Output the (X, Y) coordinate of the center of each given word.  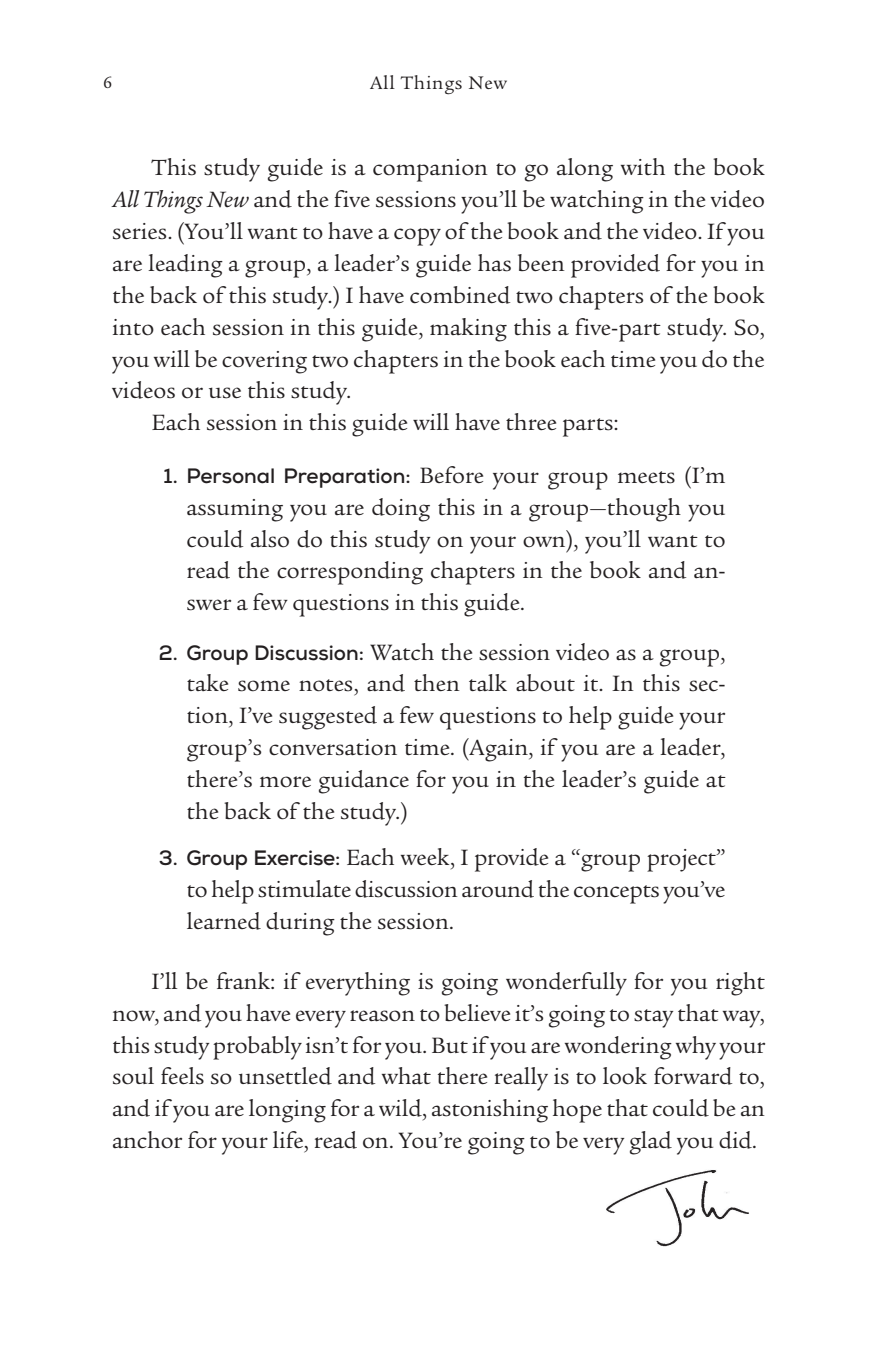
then (437, 682)
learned (224, 921)
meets (646, 477)
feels (182, 1076)
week (426, 856)
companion (430, 170)
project (682, 860)
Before (451, 475)
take (207, 682)
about (545, 683)
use (225, 393)
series (141, 231)
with (643, 166)
